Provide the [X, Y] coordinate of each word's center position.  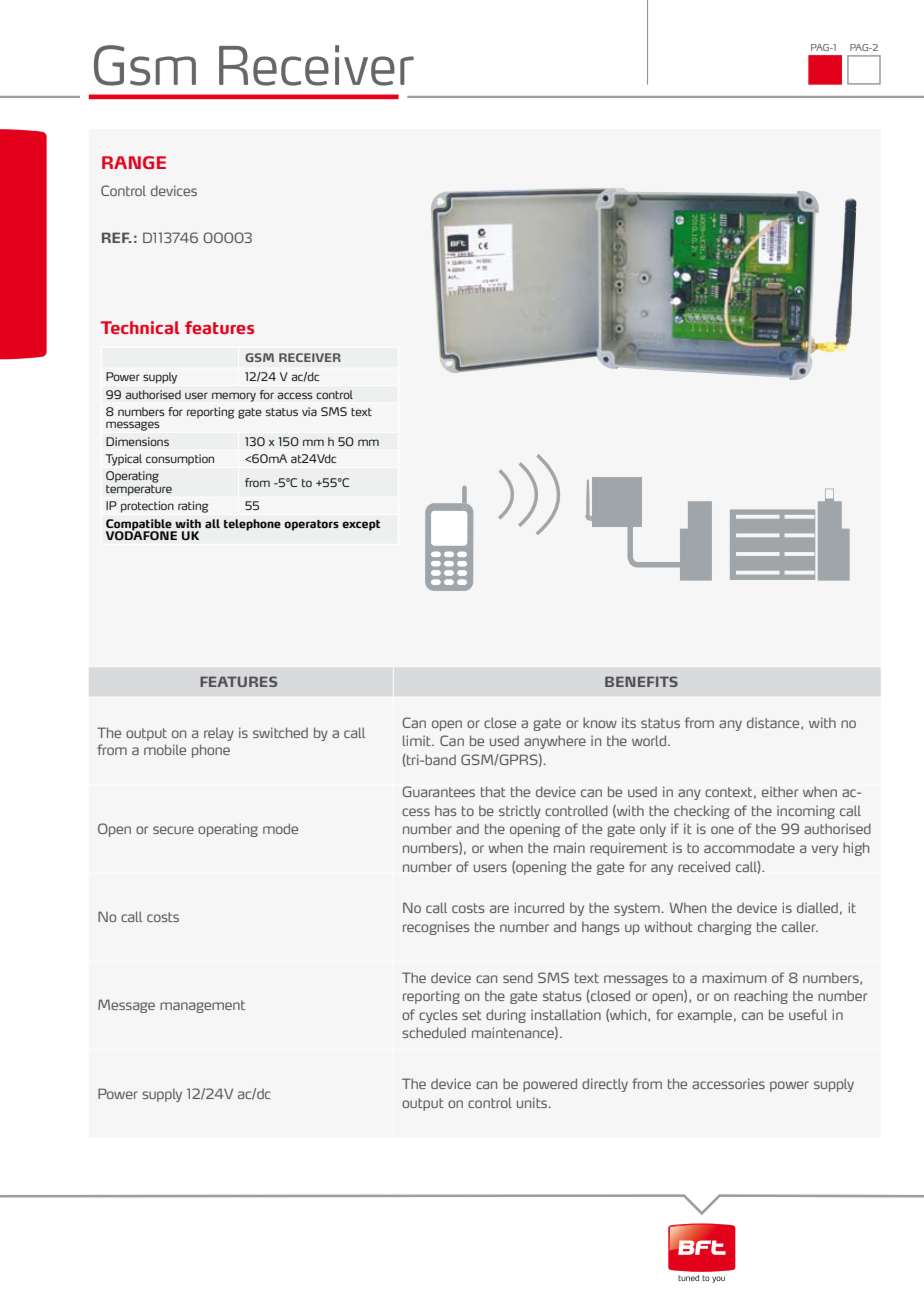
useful [808, 1014]
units [532, 1102]
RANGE [134, 162]
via [309, 411]
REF [116, 237]
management [202, 1006]
